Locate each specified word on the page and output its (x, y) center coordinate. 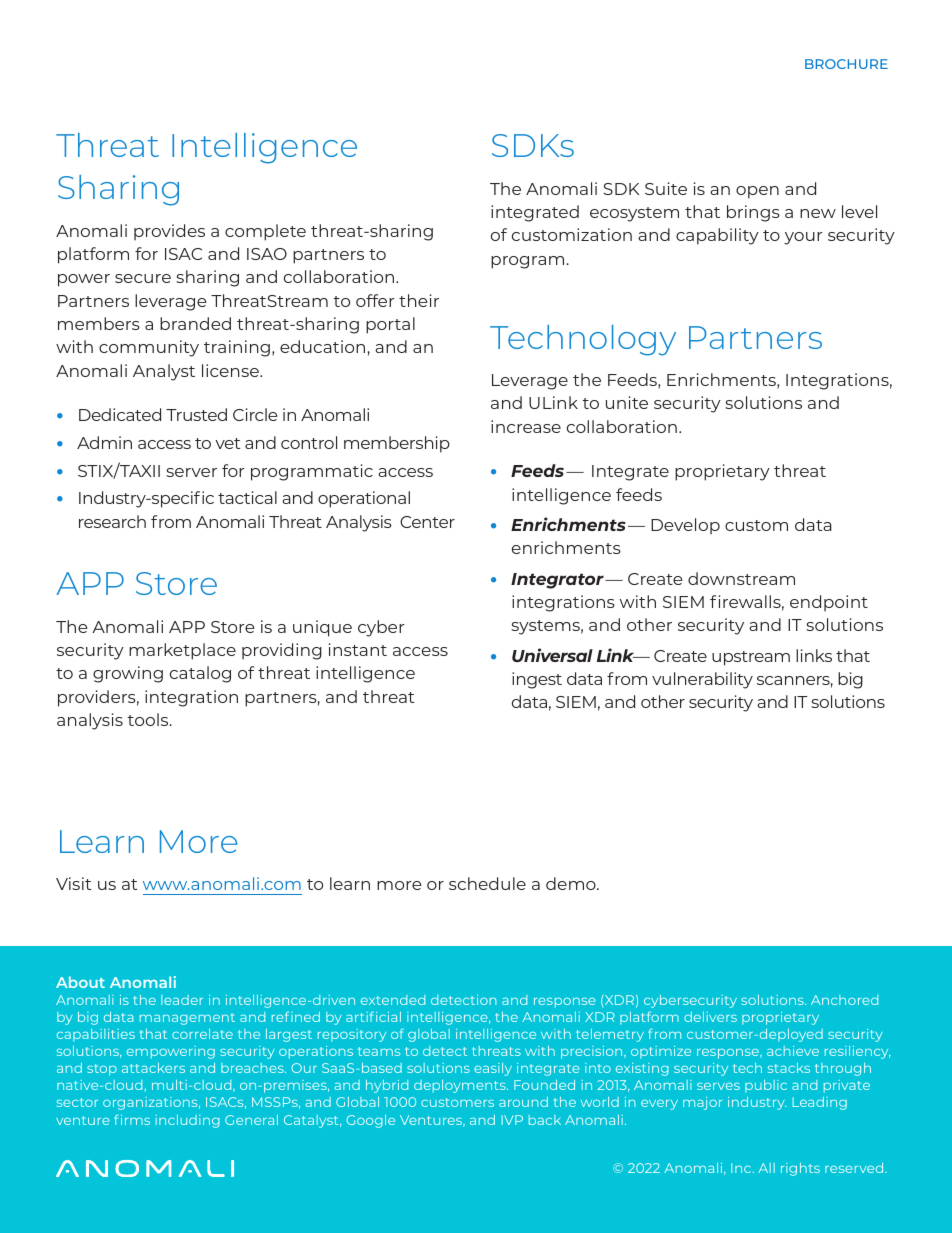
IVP (512, 1120)
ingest (537, 680)
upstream (751, 658)
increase (526, 426)
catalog (200, 674)
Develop (685, 526)
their (419, 300)
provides (169, 232)
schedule (487, 883)
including (187, 1121)
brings (753, 213)
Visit (73, 883)
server (191, 472)
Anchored (844, 1000)
